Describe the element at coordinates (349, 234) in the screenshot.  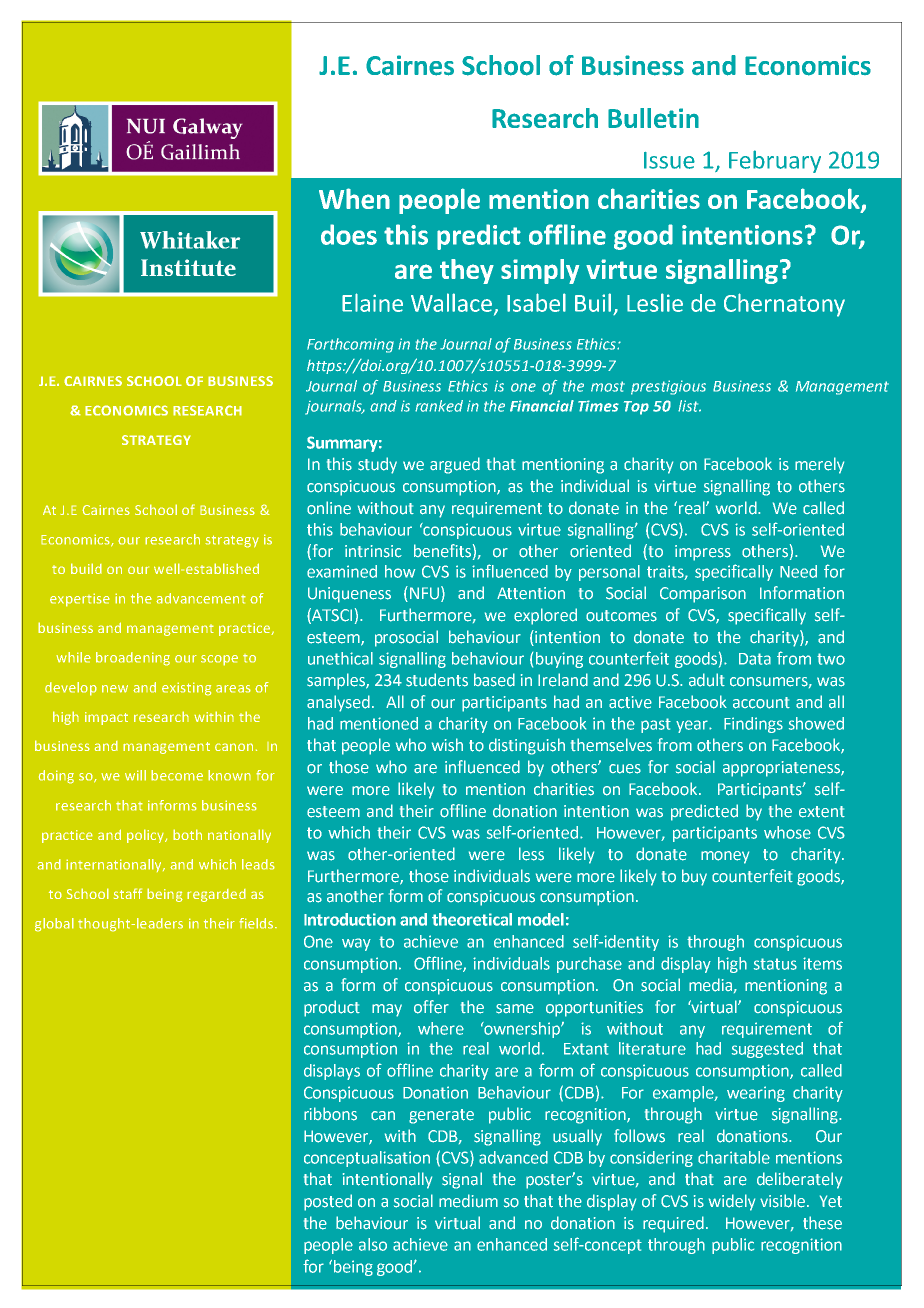
I see `does` at that location.
